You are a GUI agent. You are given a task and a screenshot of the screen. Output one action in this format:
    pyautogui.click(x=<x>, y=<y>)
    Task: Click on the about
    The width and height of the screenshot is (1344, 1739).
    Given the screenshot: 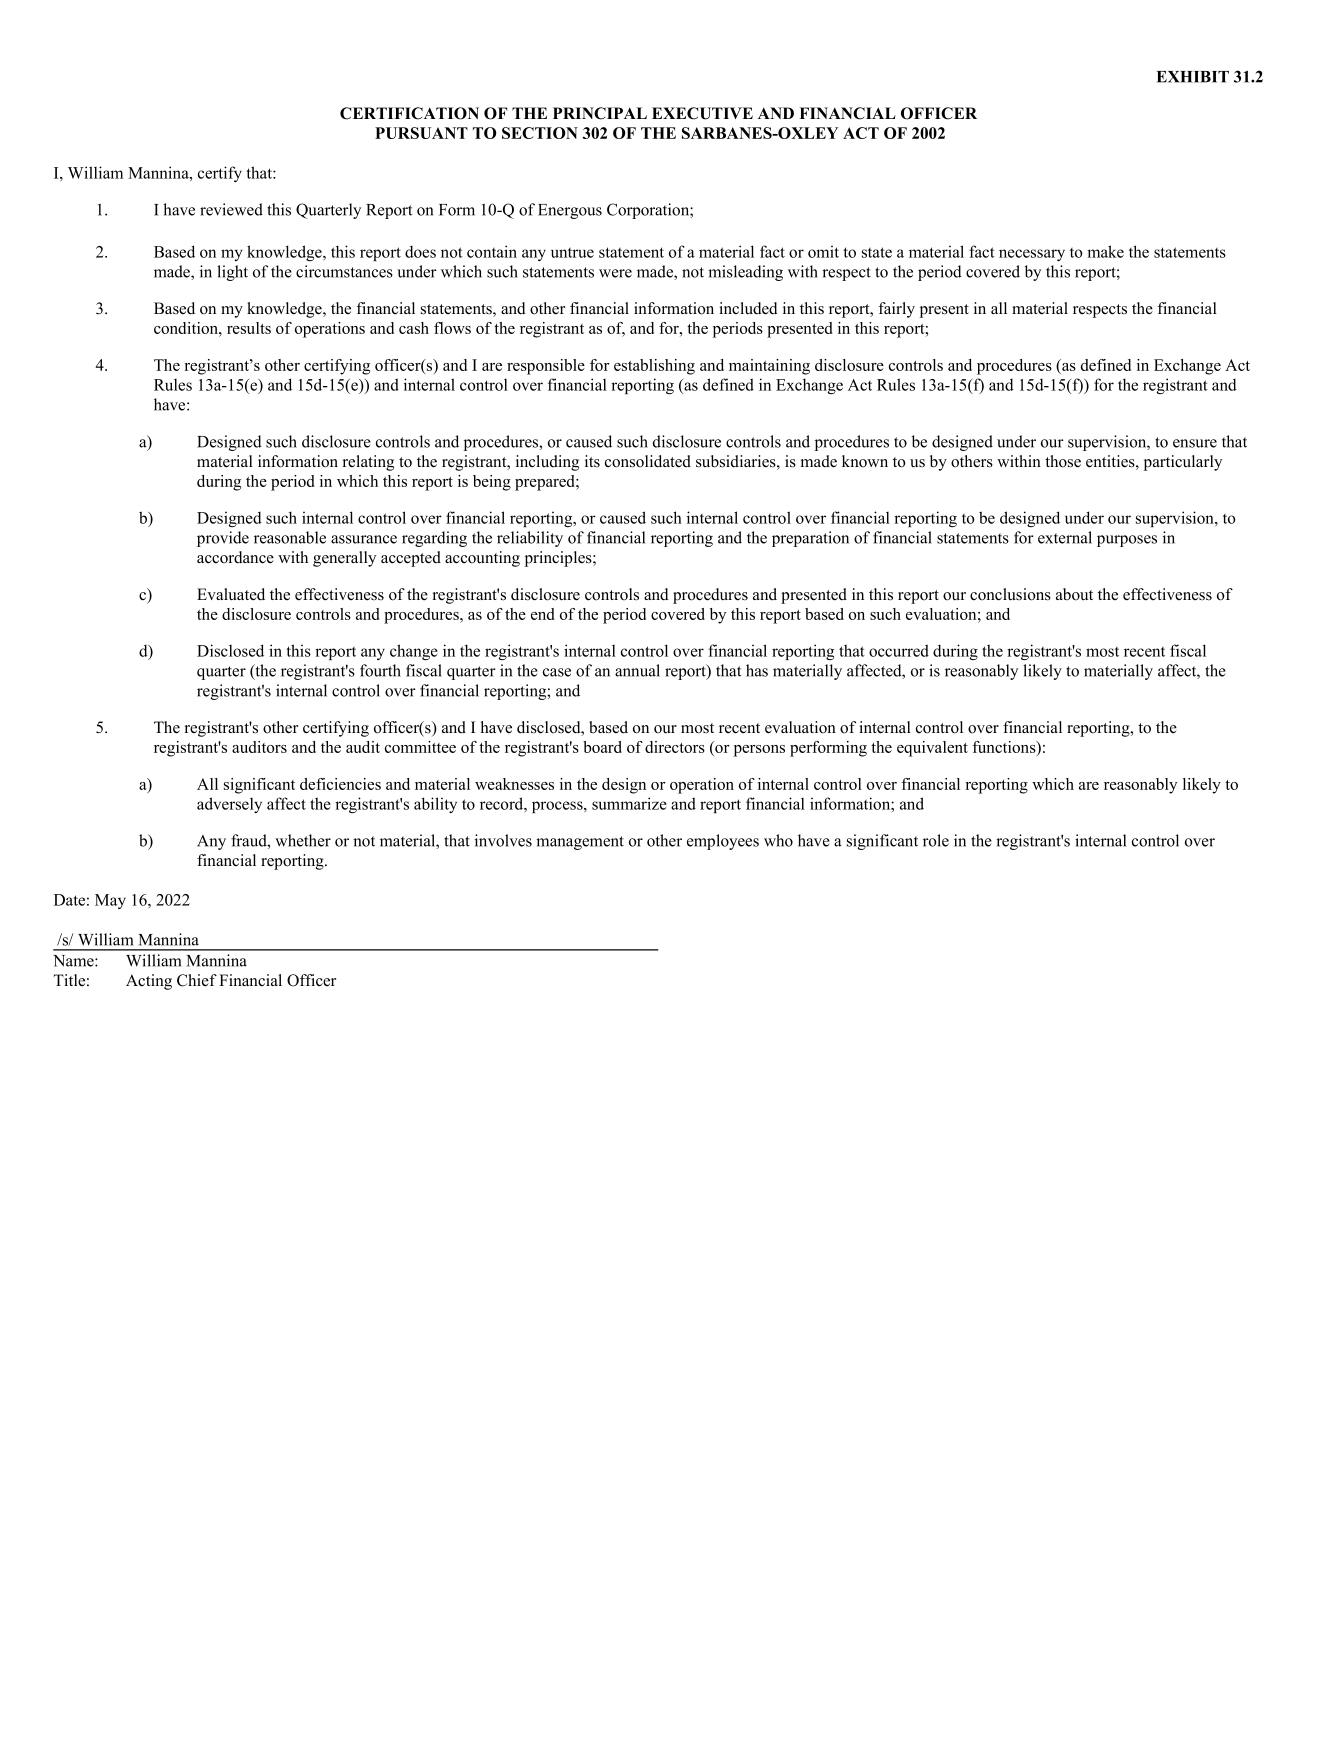 What is the action you would take?
    pyautogui.click(x=1074, y=594)
